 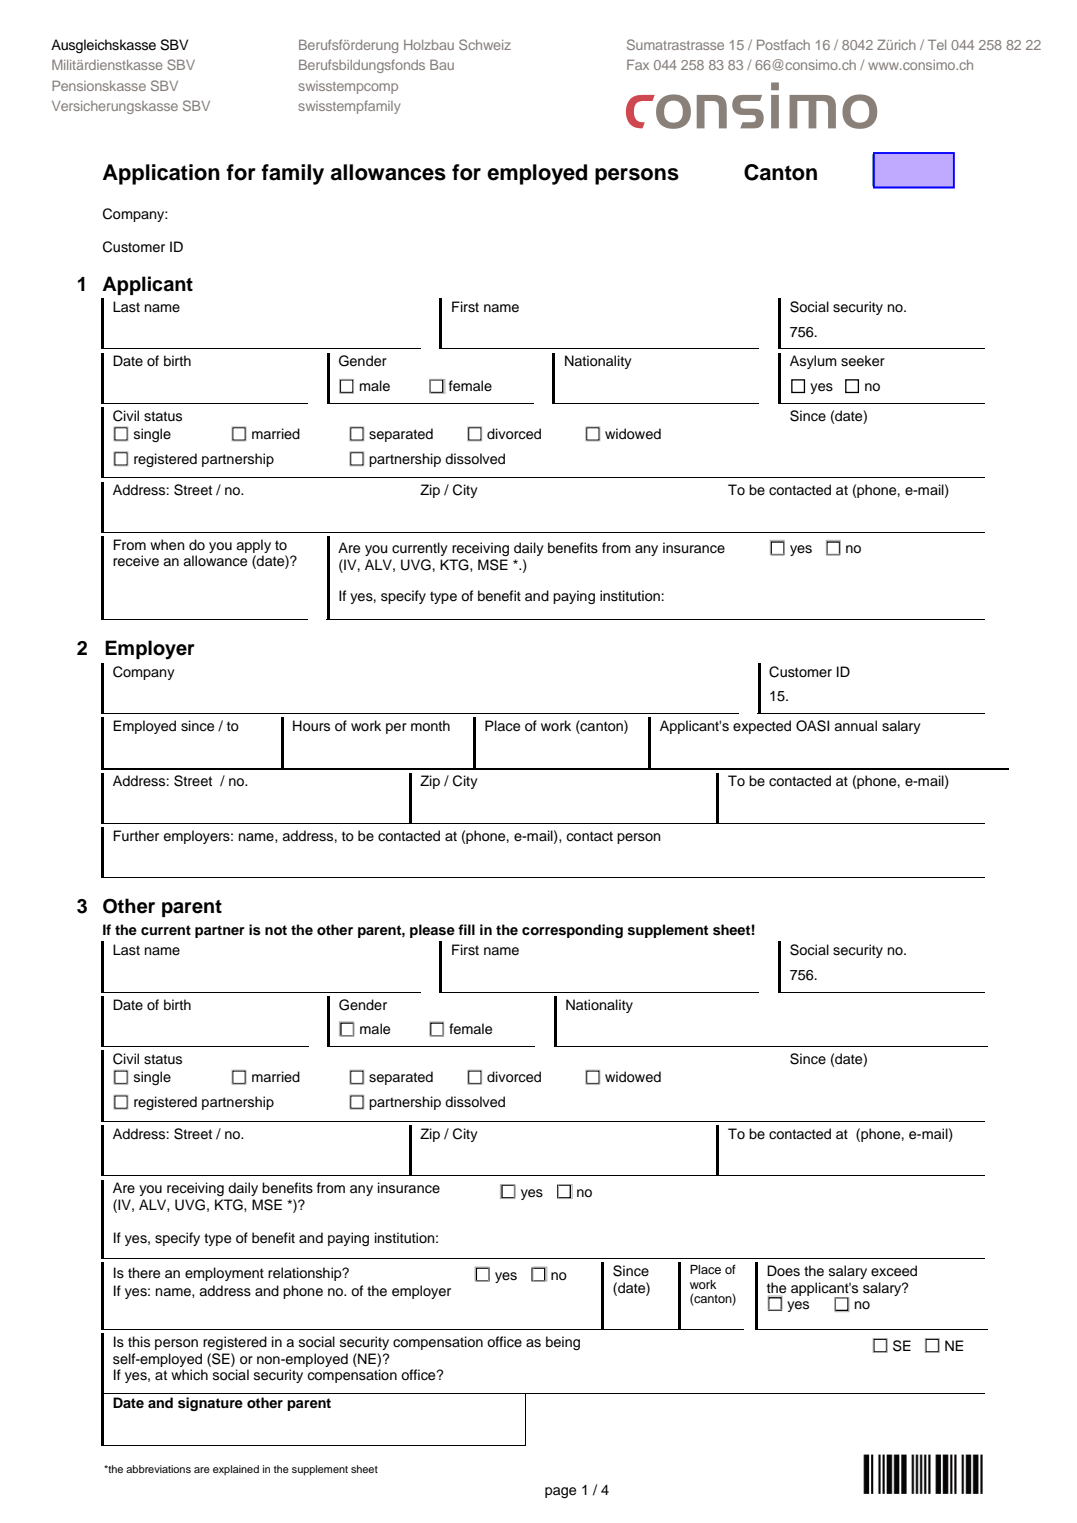 What do you see at coordinates (638, 64) in the image?
I see `Fax` at bounding box center [638, 64].
